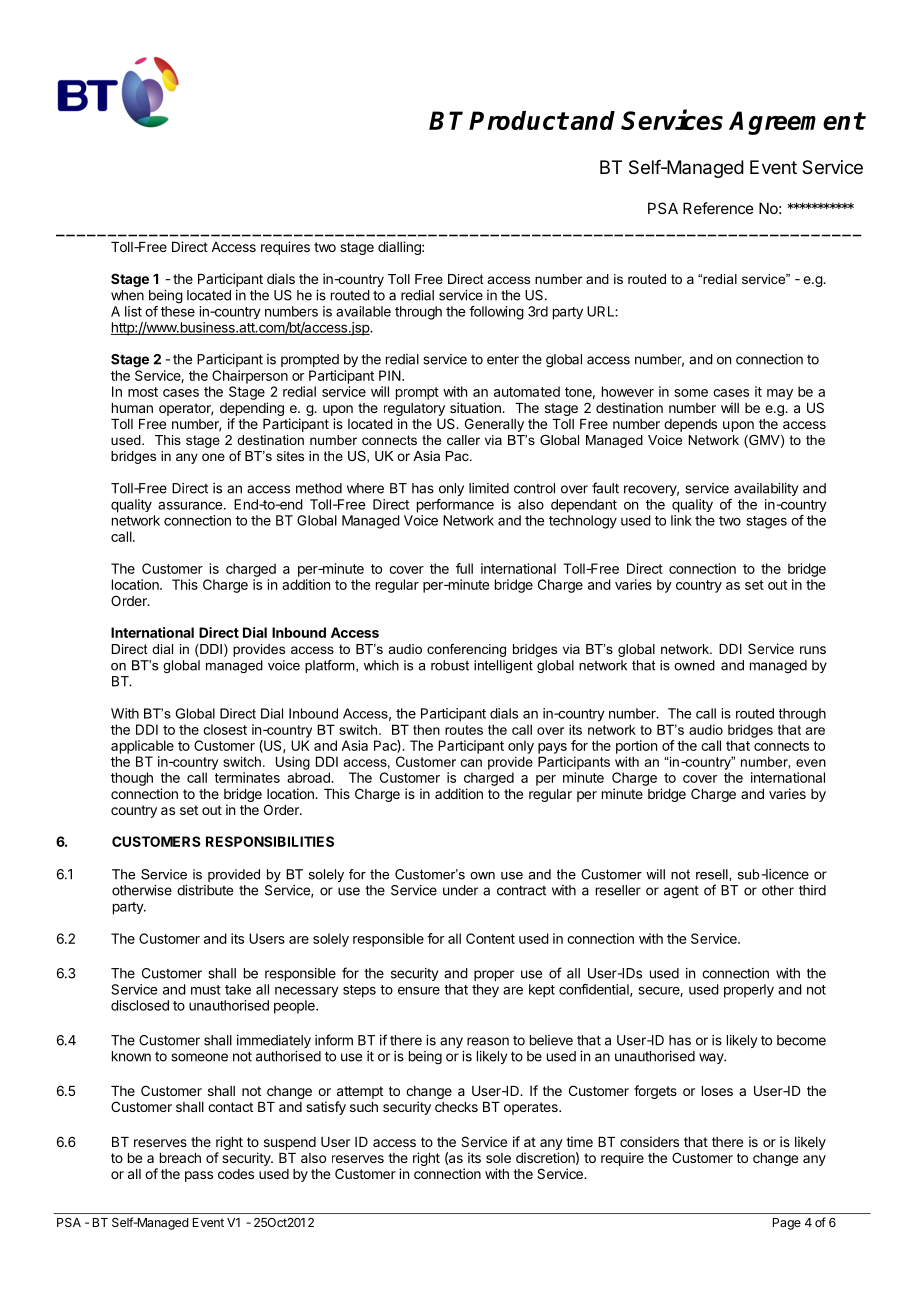  Describe the element at coordinates (690, 425) in the screenshot. I see `depends` at that location.
